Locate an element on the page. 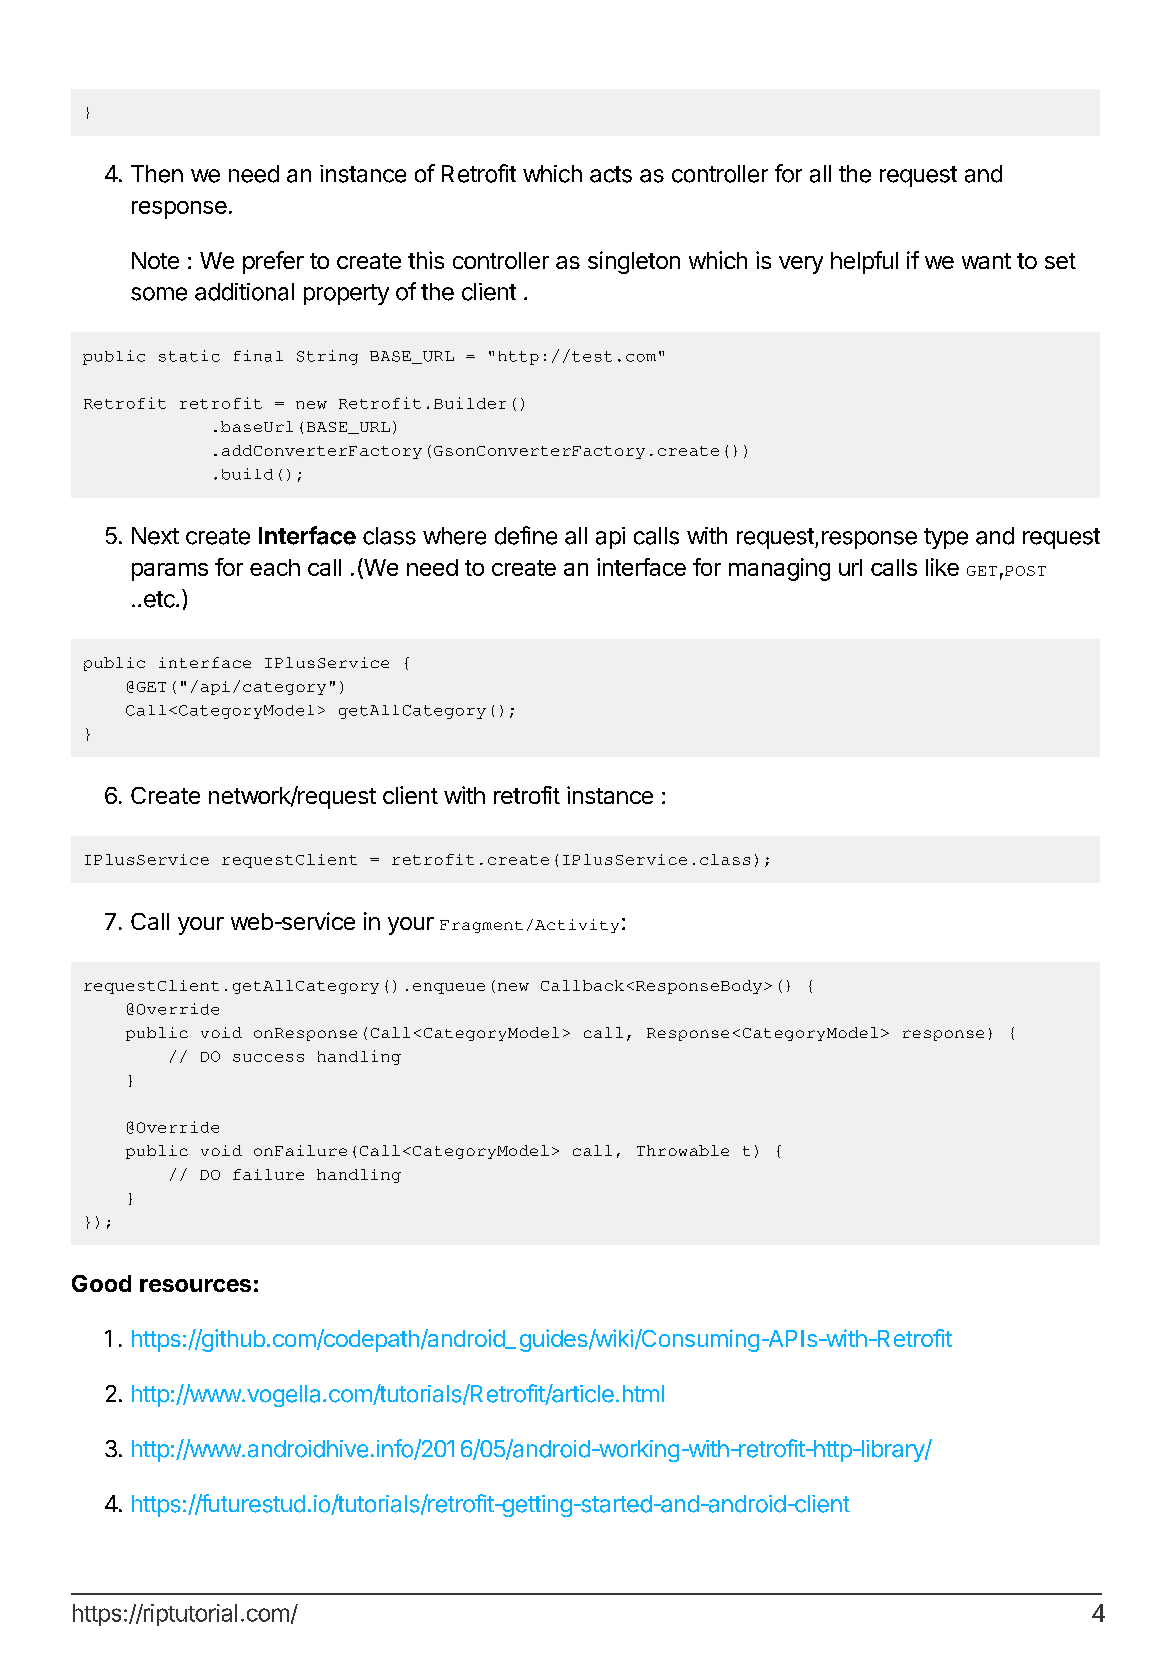  like is located at coordinates (942, 567).
